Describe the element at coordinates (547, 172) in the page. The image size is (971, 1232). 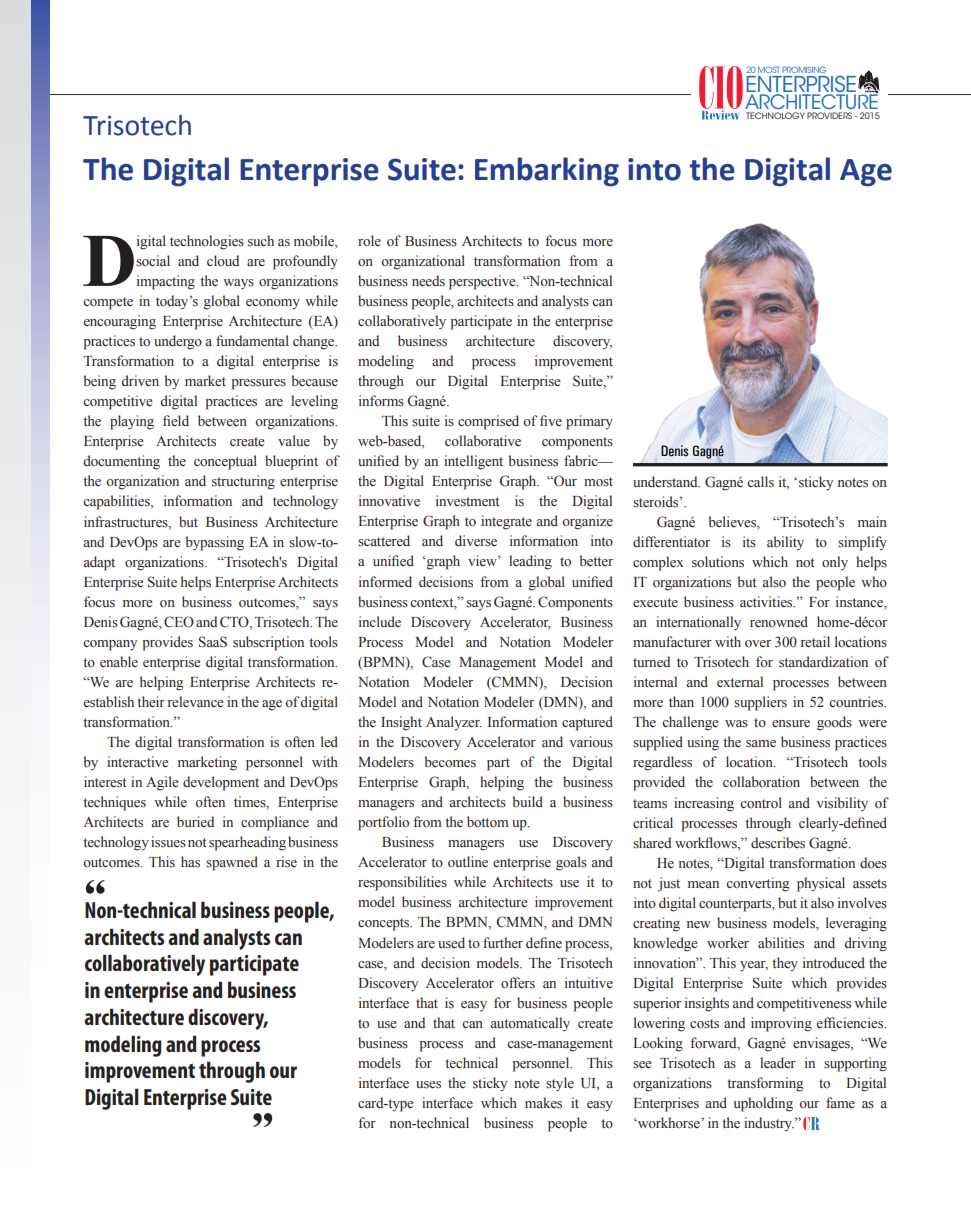
I see `Embarking` at that location.
